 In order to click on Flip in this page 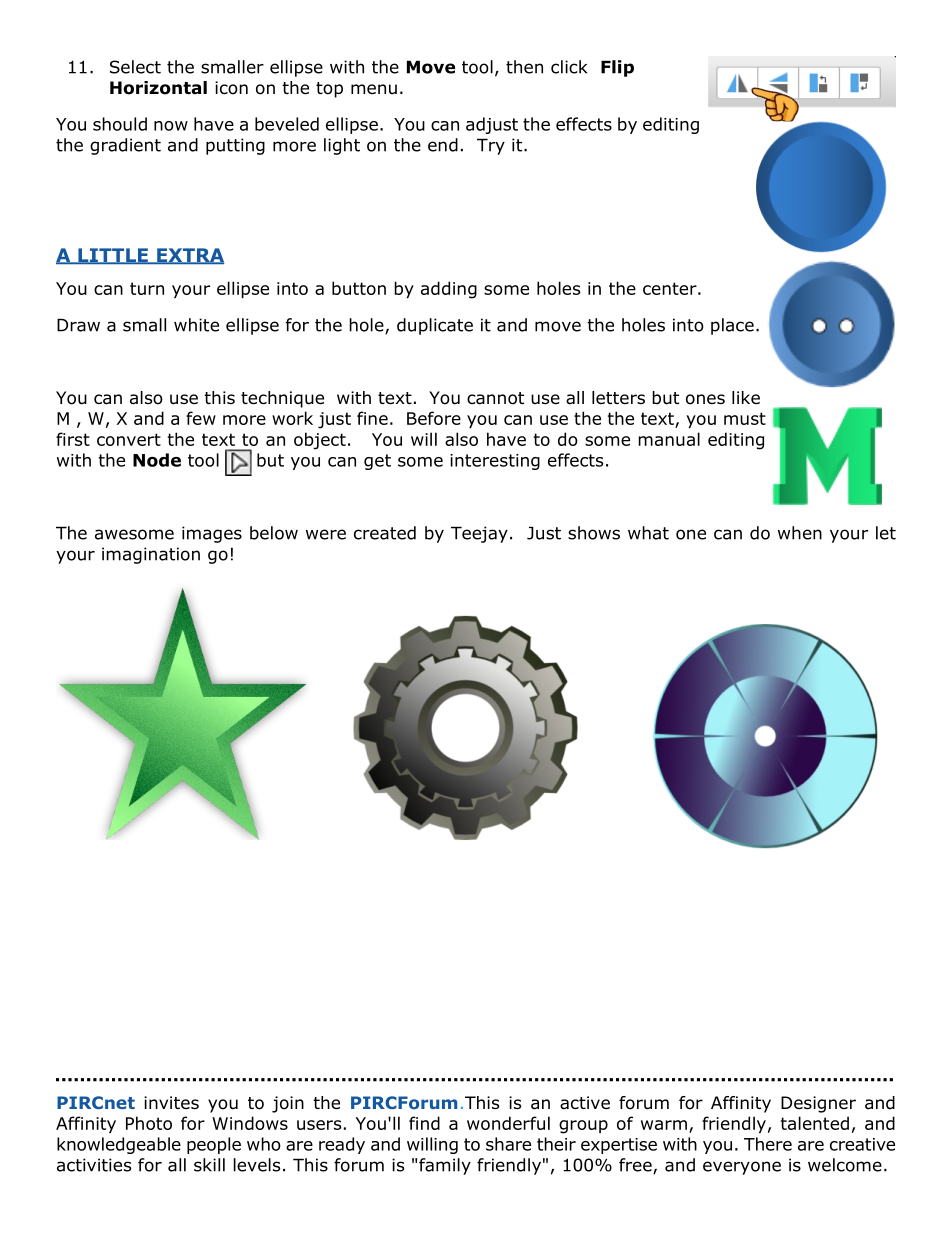, I will do `click(617, 68)`.
